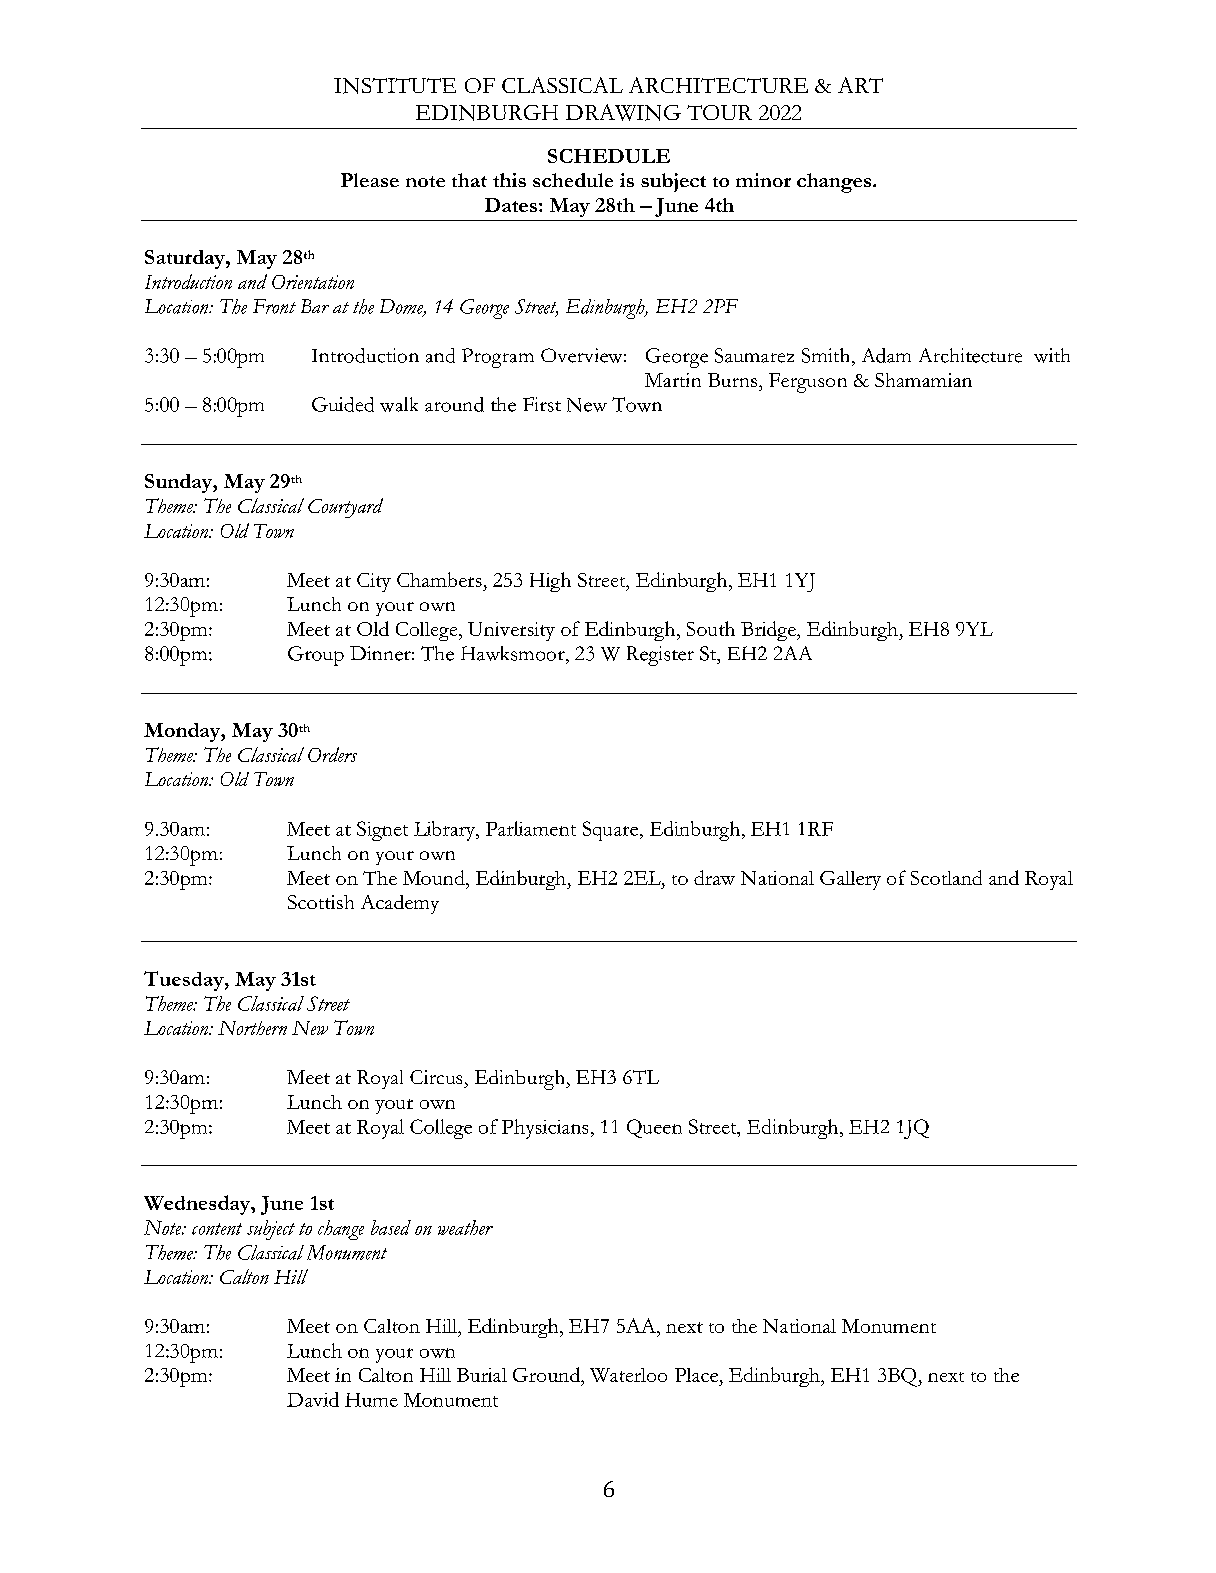 The image size is (1216, 1573). What do you see at coordinates (769, 631) in the page?
I see `Bridge` at bounding box center [769, 631].
